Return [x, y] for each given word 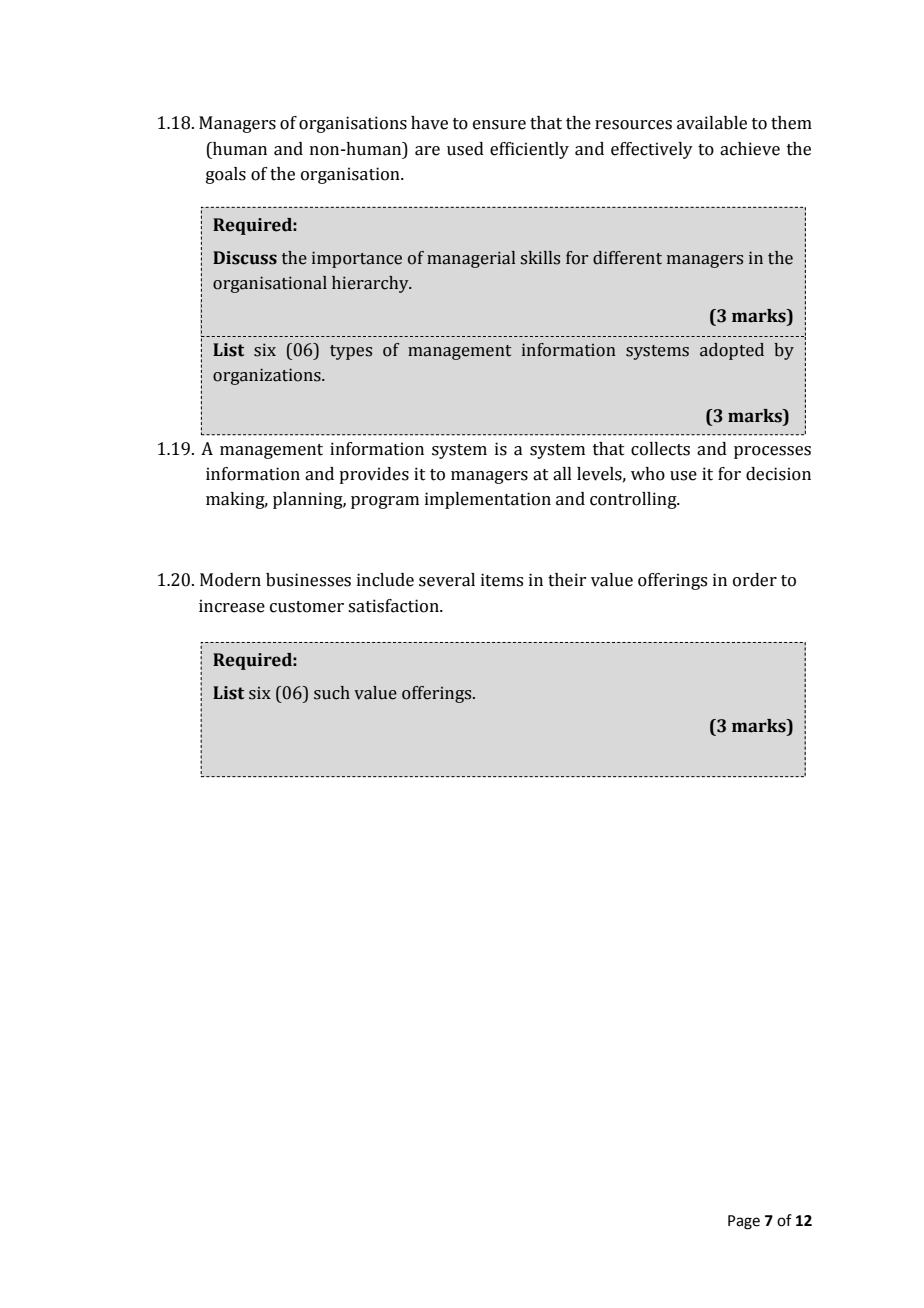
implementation [488, 500]
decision [778, 474]
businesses [308, 580]
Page [744, 1222]
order [755, 580]
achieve [750, 149]
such [332, 693]
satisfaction [394, 606]
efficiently [529, 150]
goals [226, 175]
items [502, 580]
